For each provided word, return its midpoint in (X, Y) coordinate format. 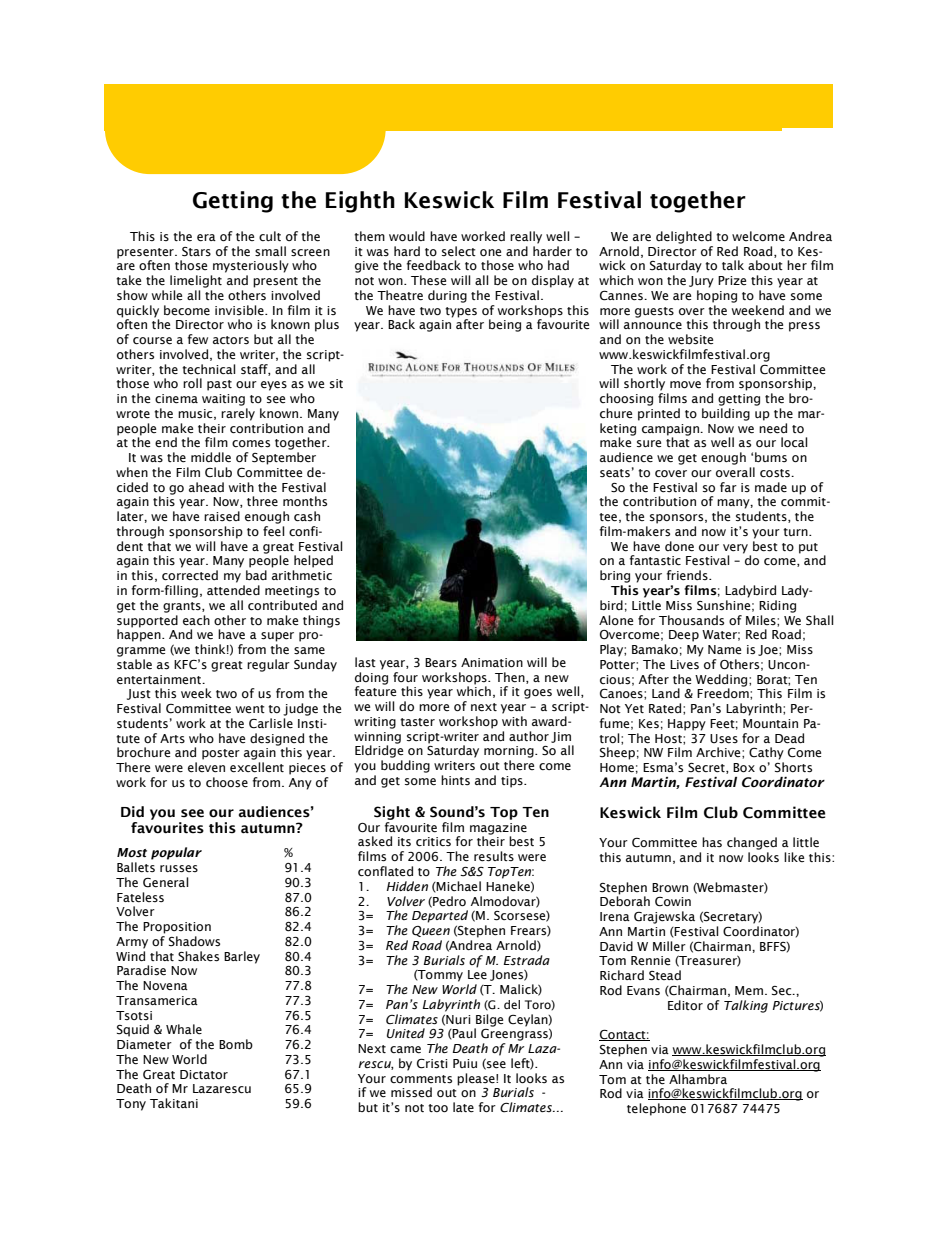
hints (455, 780)
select (459, 251)
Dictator (204, 1074)
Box (744, 767)
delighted (684, 237)
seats (615, 473)
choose (227, 782)
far (728, 487)
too (438, 1108)
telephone (656, 1109)
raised (222, 516)
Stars (196, 252)
